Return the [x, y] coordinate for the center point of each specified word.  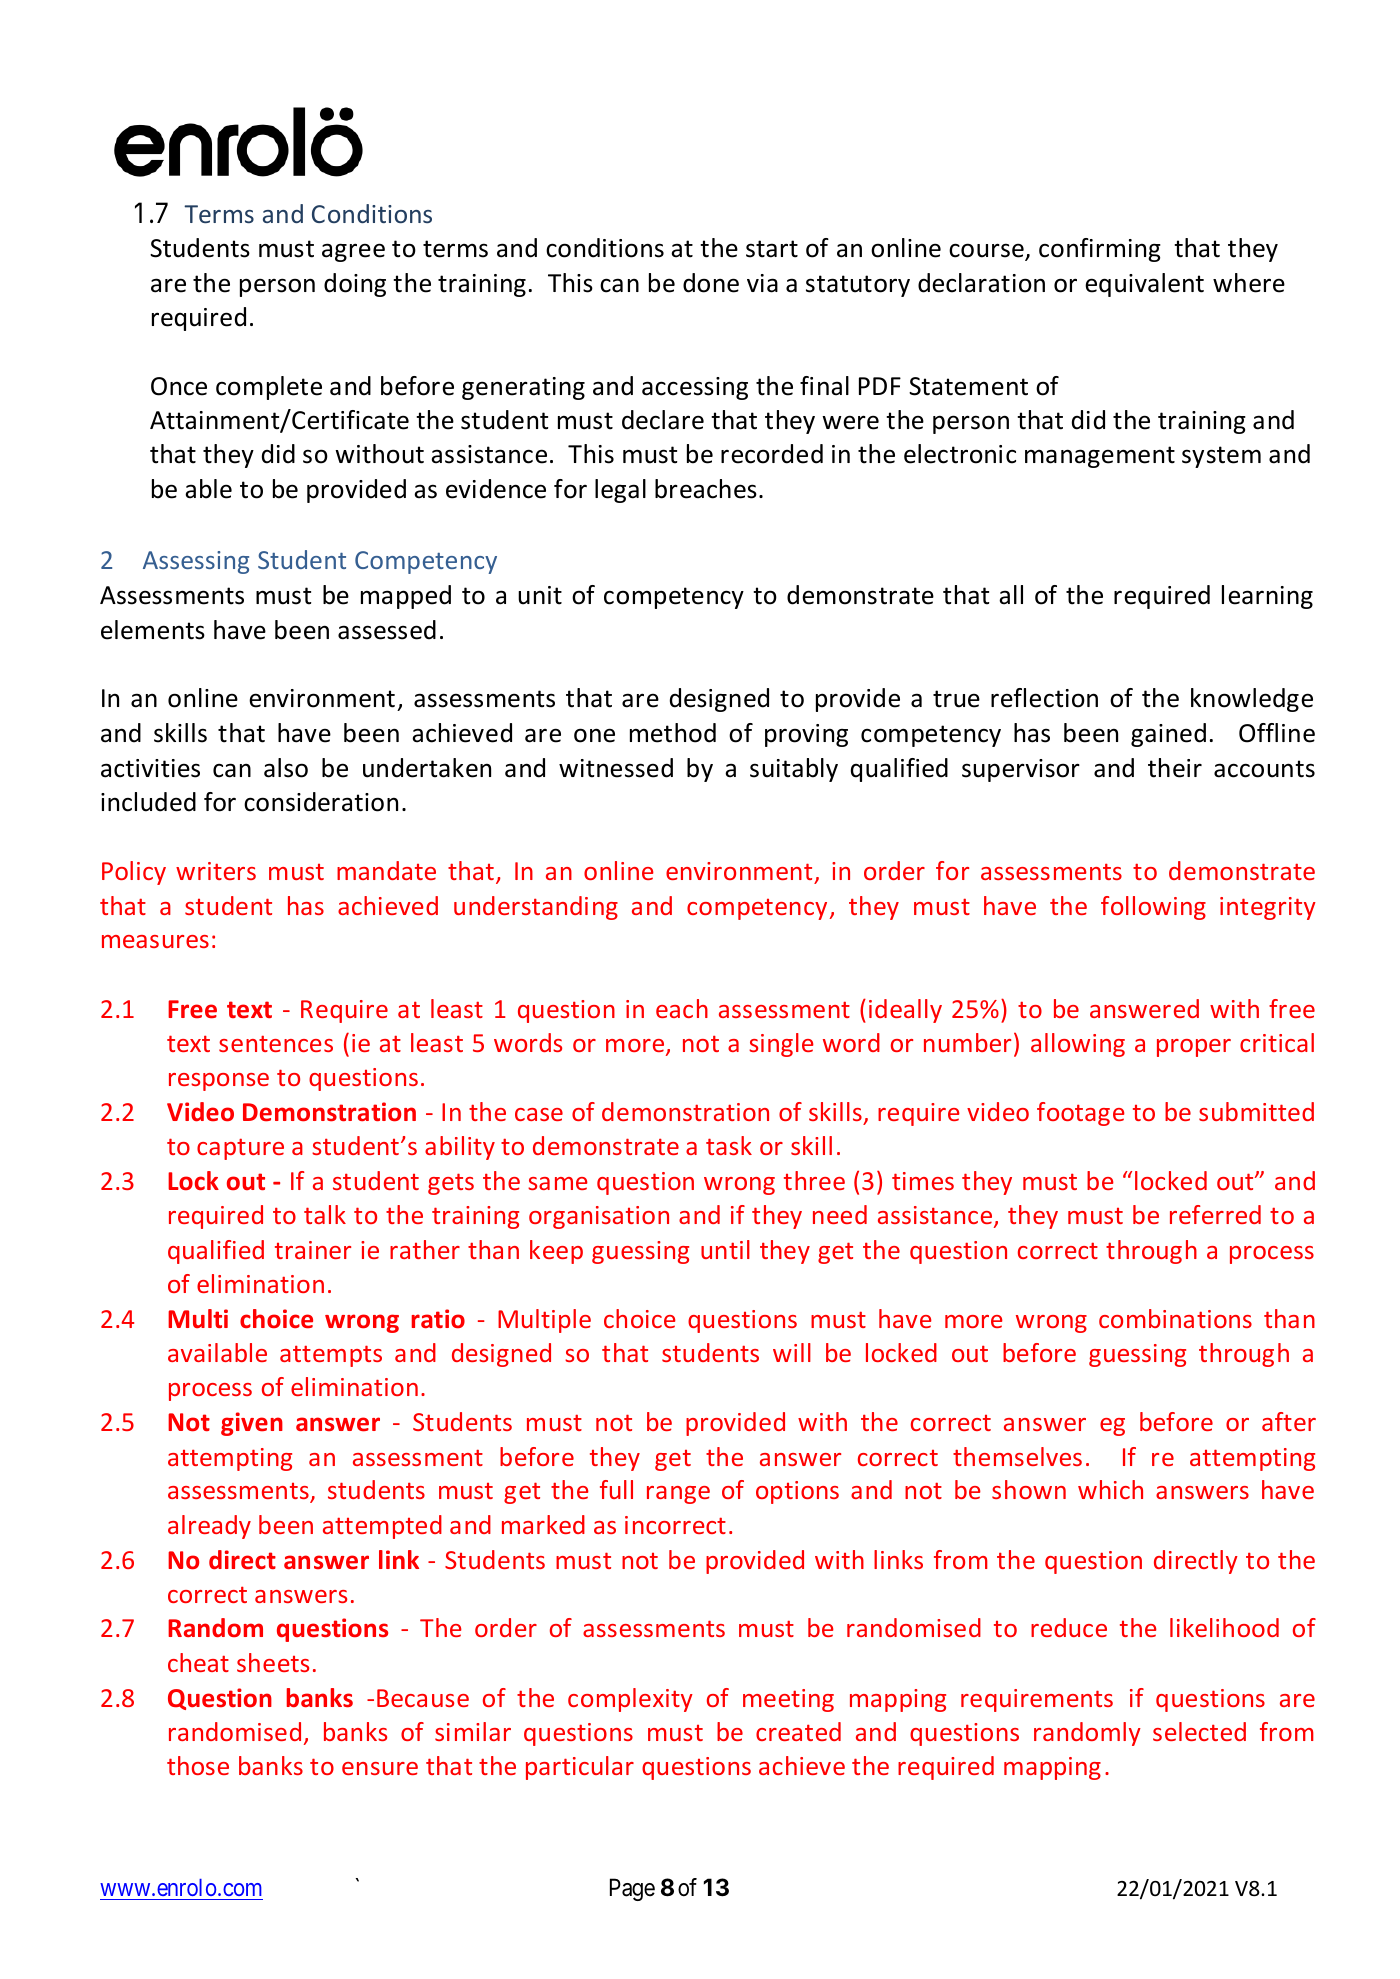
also [286, 768]
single [781, 1045]
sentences [276, 1043]
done [711, 283]
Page [632, 1889]
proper [1194, 1048]
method [673, 733]
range [678, 1495]
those [198, 1765]
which [1110, 1489]
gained [1168, 735]
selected [1199, 1731]
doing [355, 285]
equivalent [1144, 285]
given [252, 1424]
